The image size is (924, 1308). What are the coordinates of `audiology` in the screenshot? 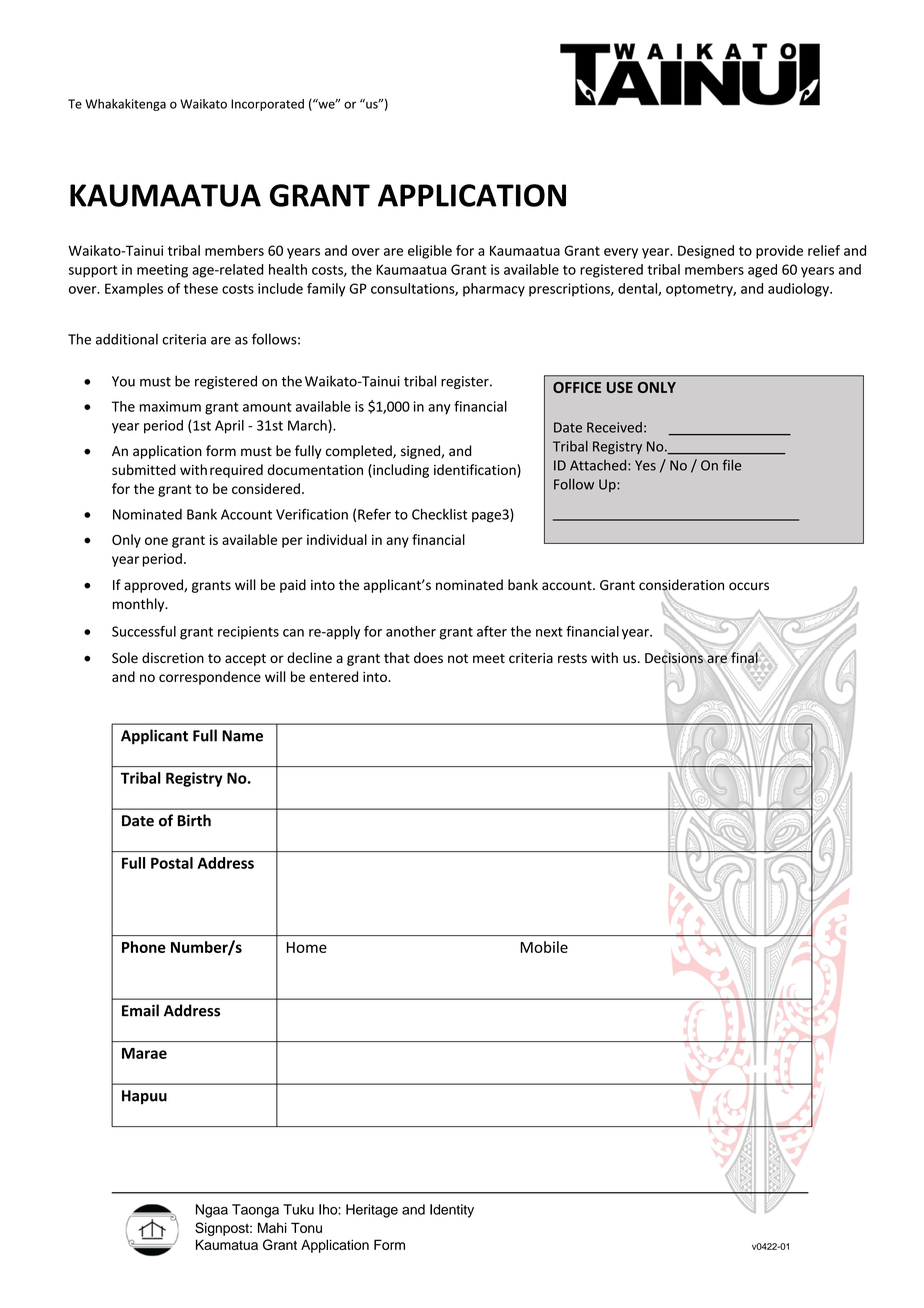 It's located at (799, 290).
